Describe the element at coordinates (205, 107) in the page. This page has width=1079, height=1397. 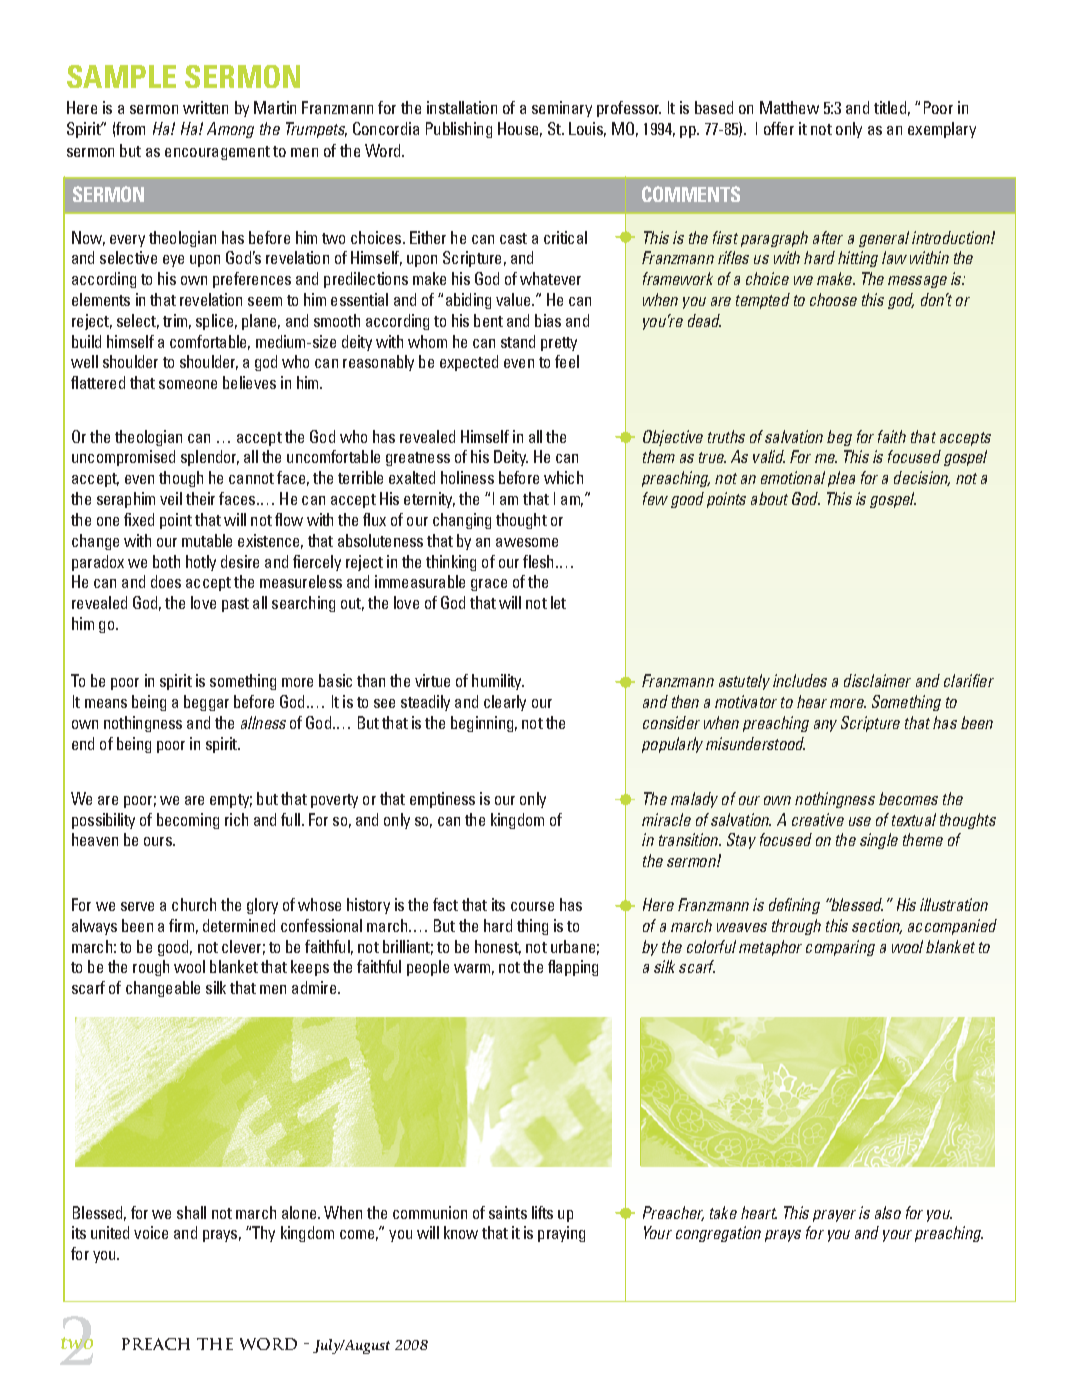
I see `written` at that location.
